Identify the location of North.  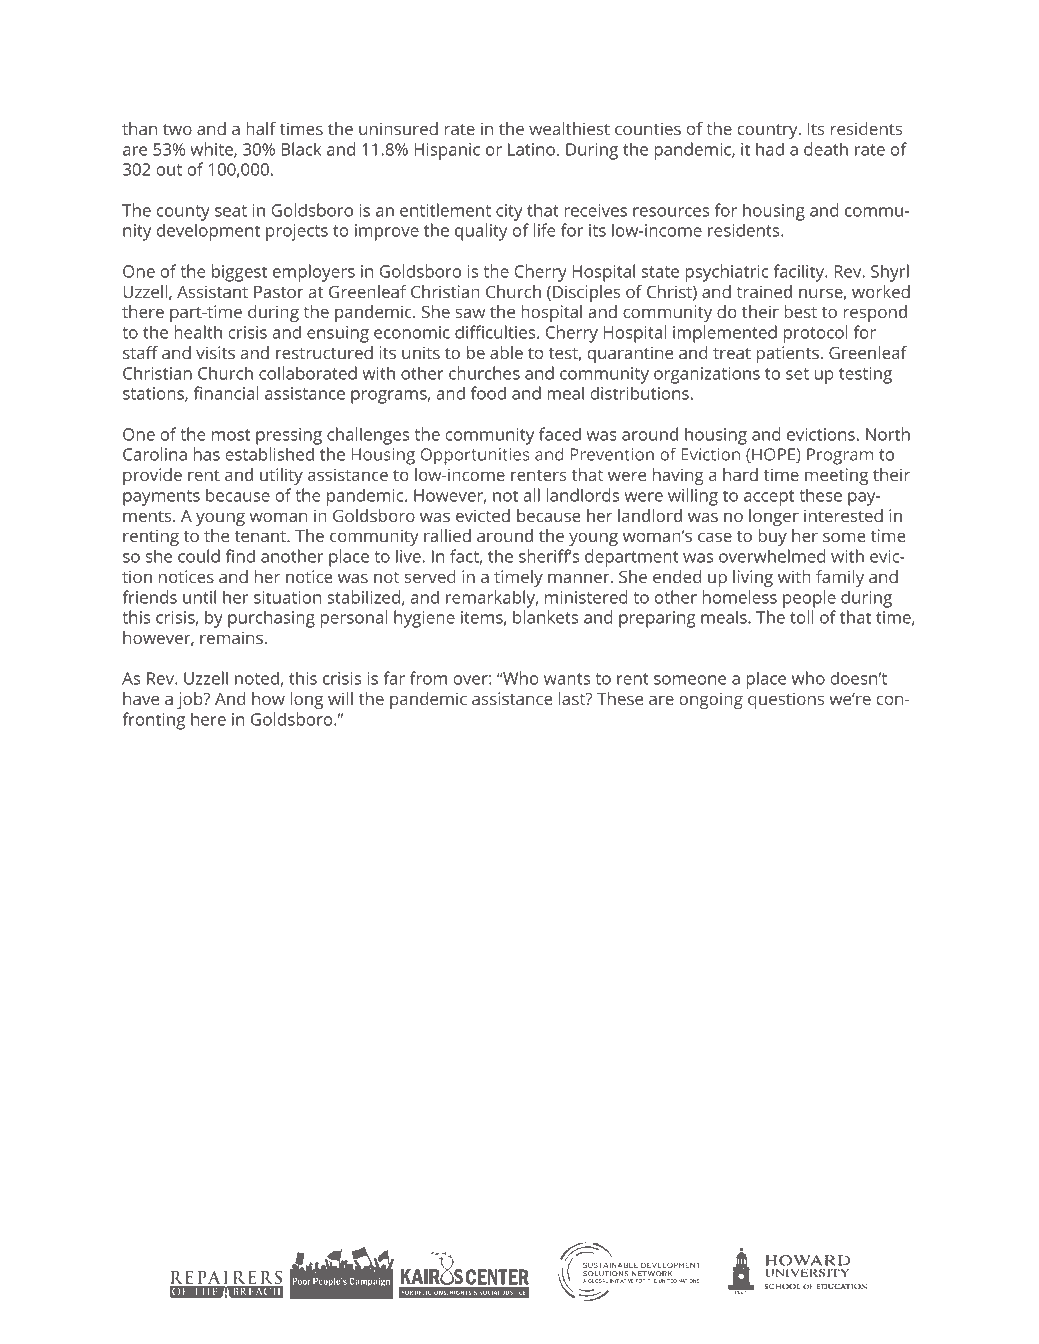
(888, 434).
